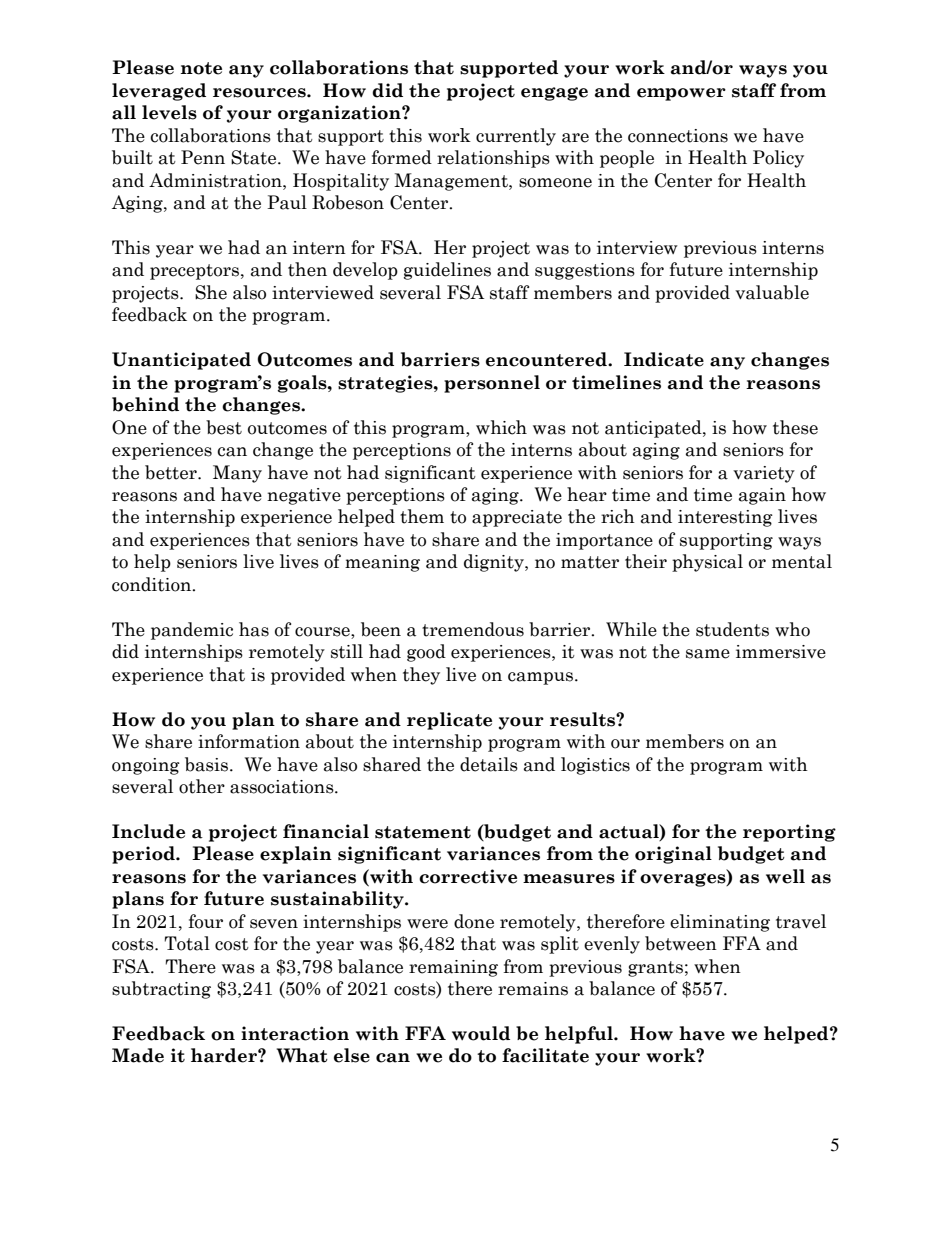  Describe the element at coordinates (489, 764) in the document. I see `details` at that location.
